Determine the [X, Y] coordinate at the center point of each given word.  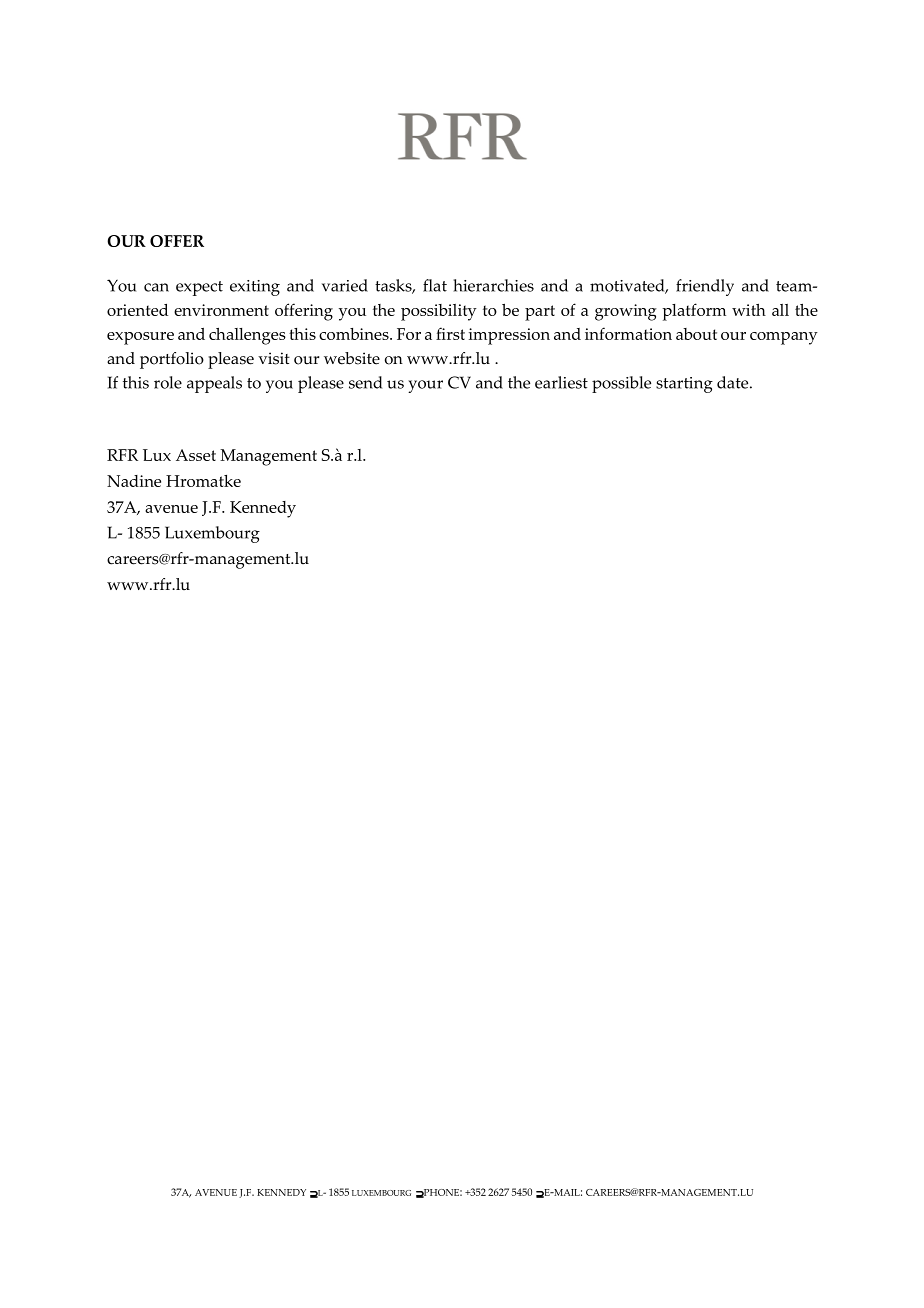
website [352, 358]
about [696, 334]
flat [435, 285]
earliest [561, 382]
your [425, 386]
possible [621, 384]
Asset [196, 455]
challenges [247, 336]
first [450, 333]
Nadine [134, 481]
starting [684, 385]
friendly [705, 287]
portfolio [172, 360]
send [365, 382]
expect [199, 288]
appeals [214, 384]
